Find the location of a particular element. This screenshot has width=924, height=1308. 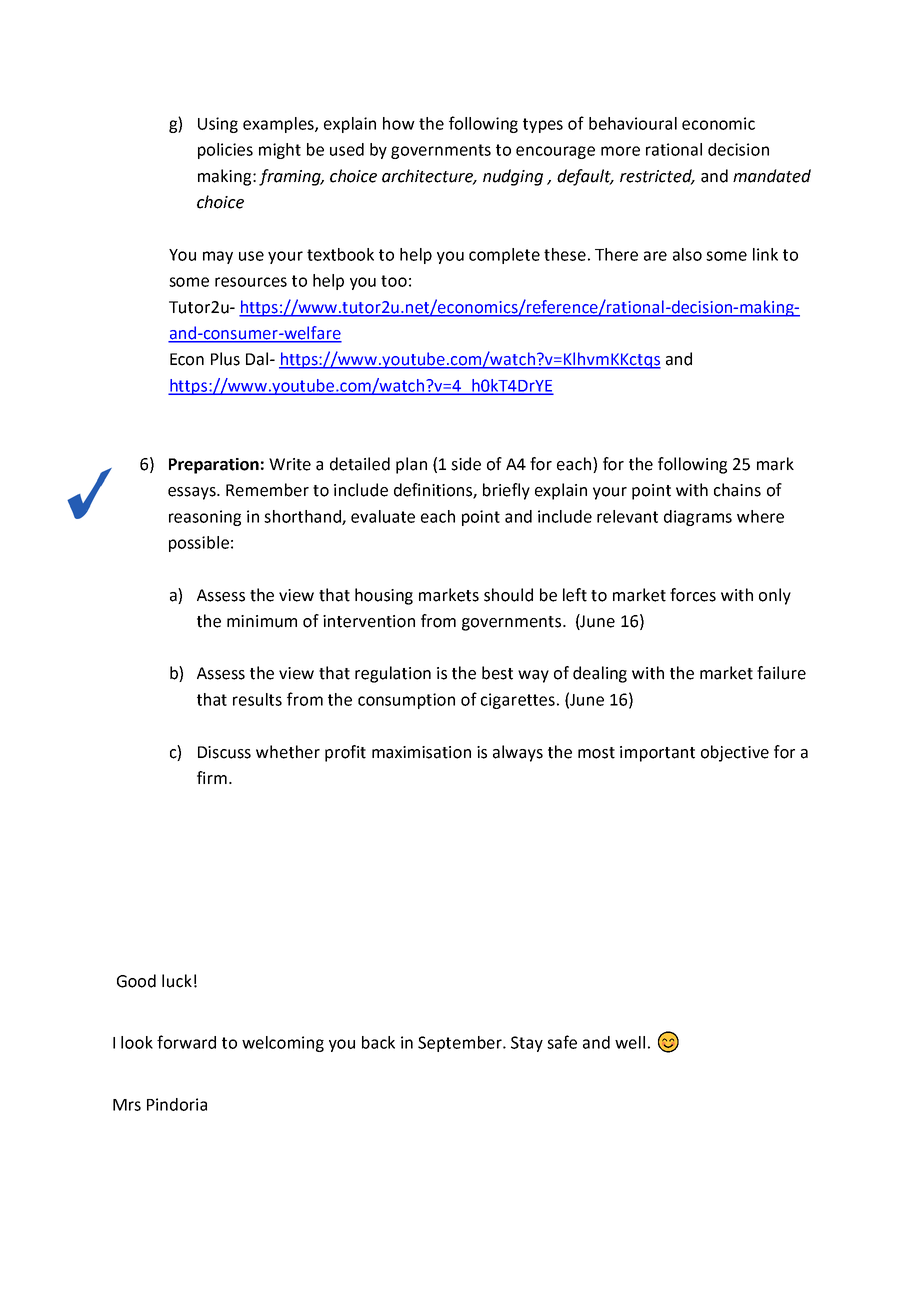

minimum is located at coordinates (262, 621).
